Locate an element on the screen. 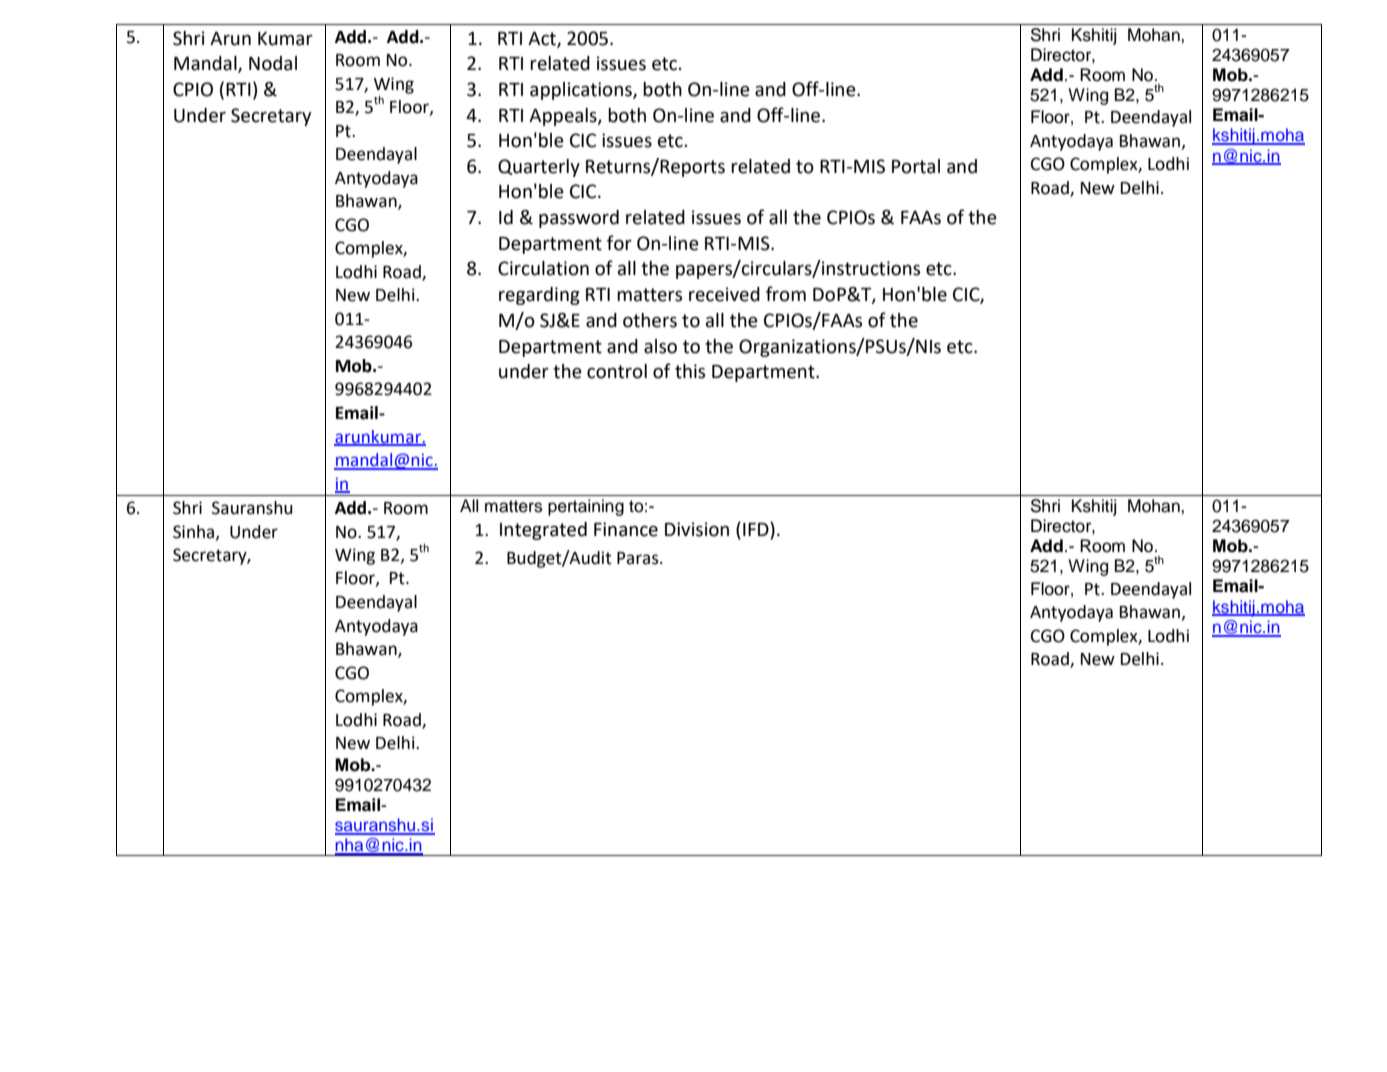 This screenshot has height=1072, width=1387. Sinha is located at coordinates (195, 532).
